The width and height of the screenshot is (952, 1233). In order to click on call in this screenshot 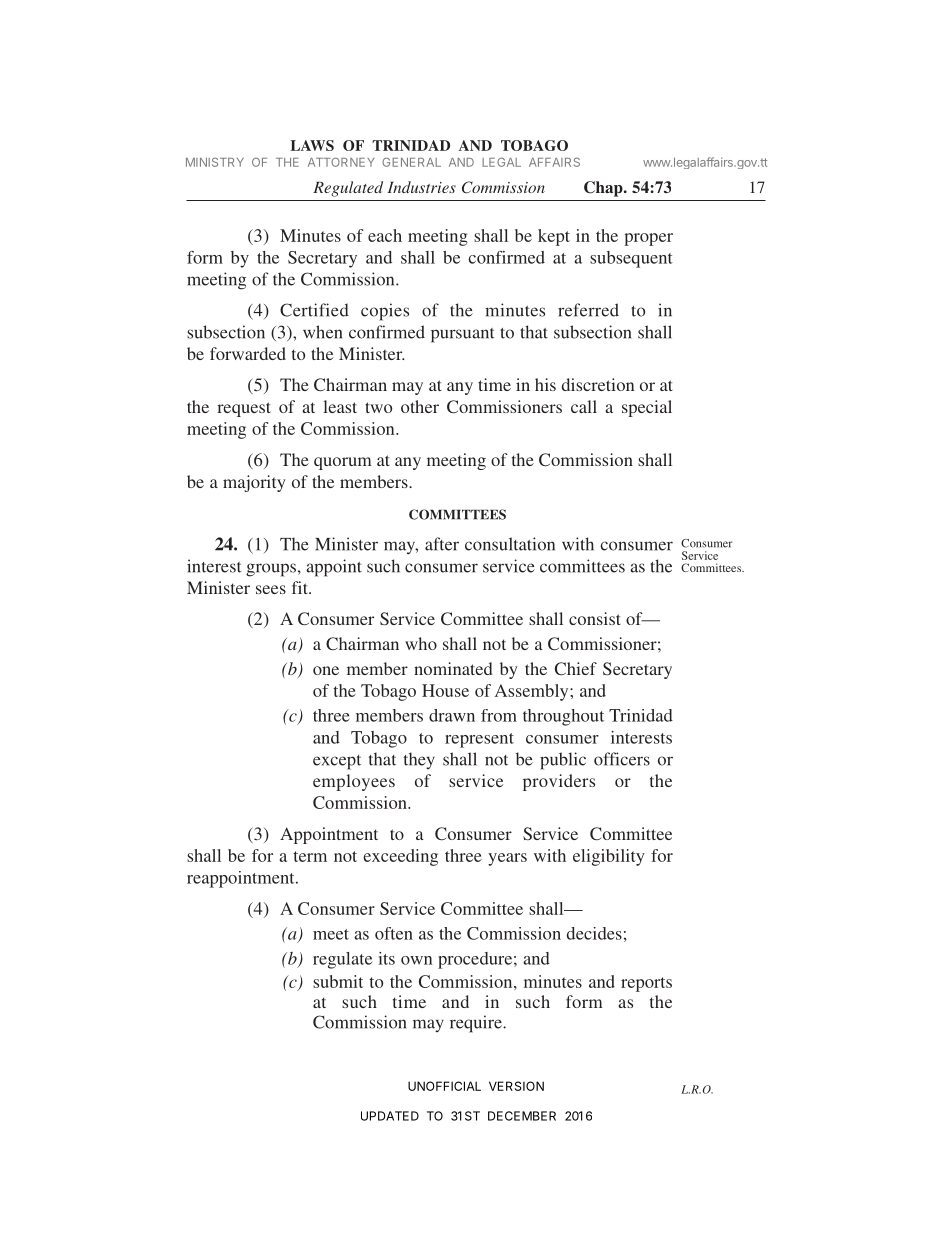, I will do `click(584, 406)`.
